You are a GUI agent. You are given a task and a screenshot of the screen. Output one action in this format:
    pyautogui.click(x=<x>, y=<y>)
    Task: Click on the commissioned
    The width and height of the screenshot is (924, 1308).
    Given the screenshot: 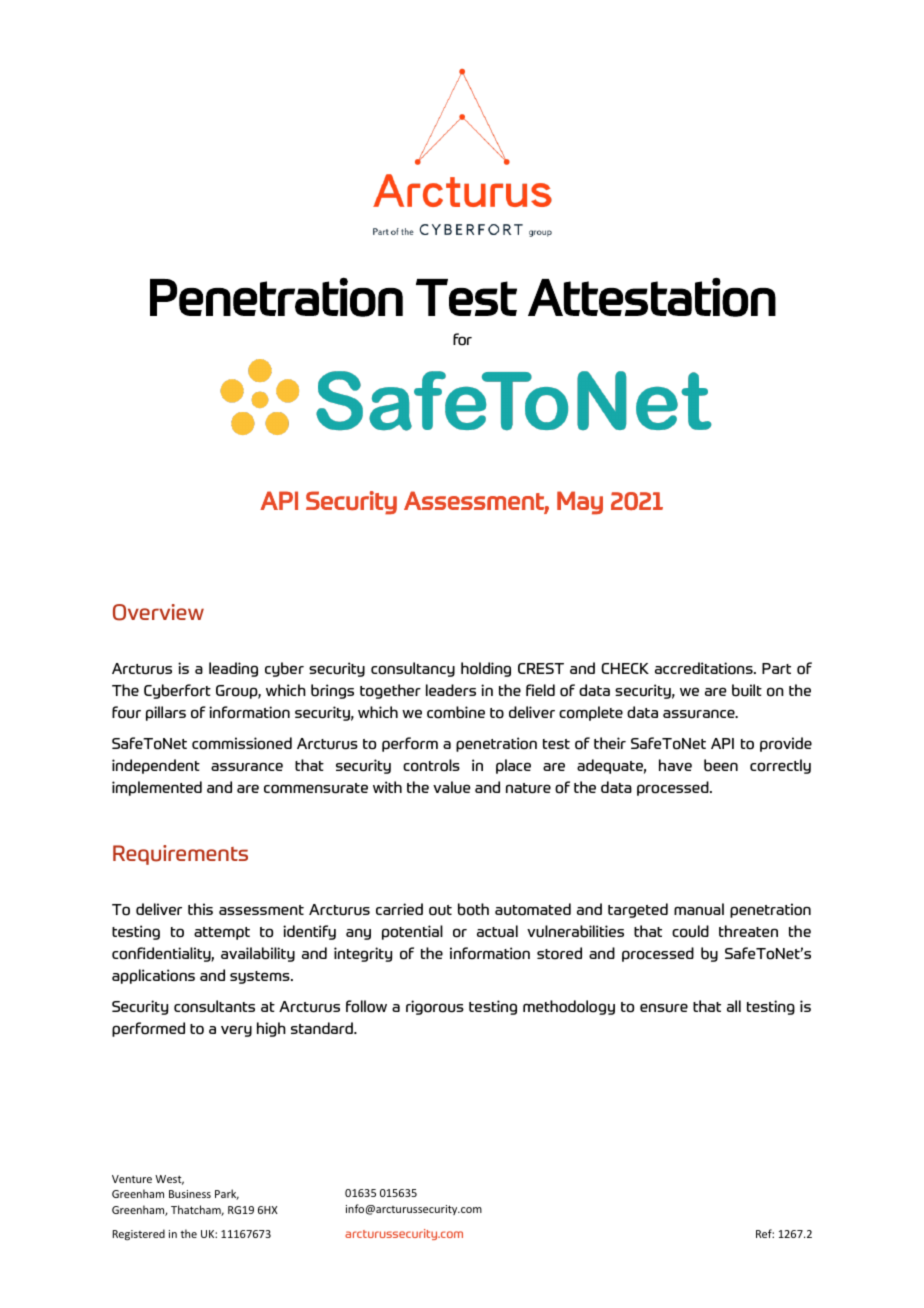 What is the action you would take?
    pyautogui.click(x=242, y=743)
